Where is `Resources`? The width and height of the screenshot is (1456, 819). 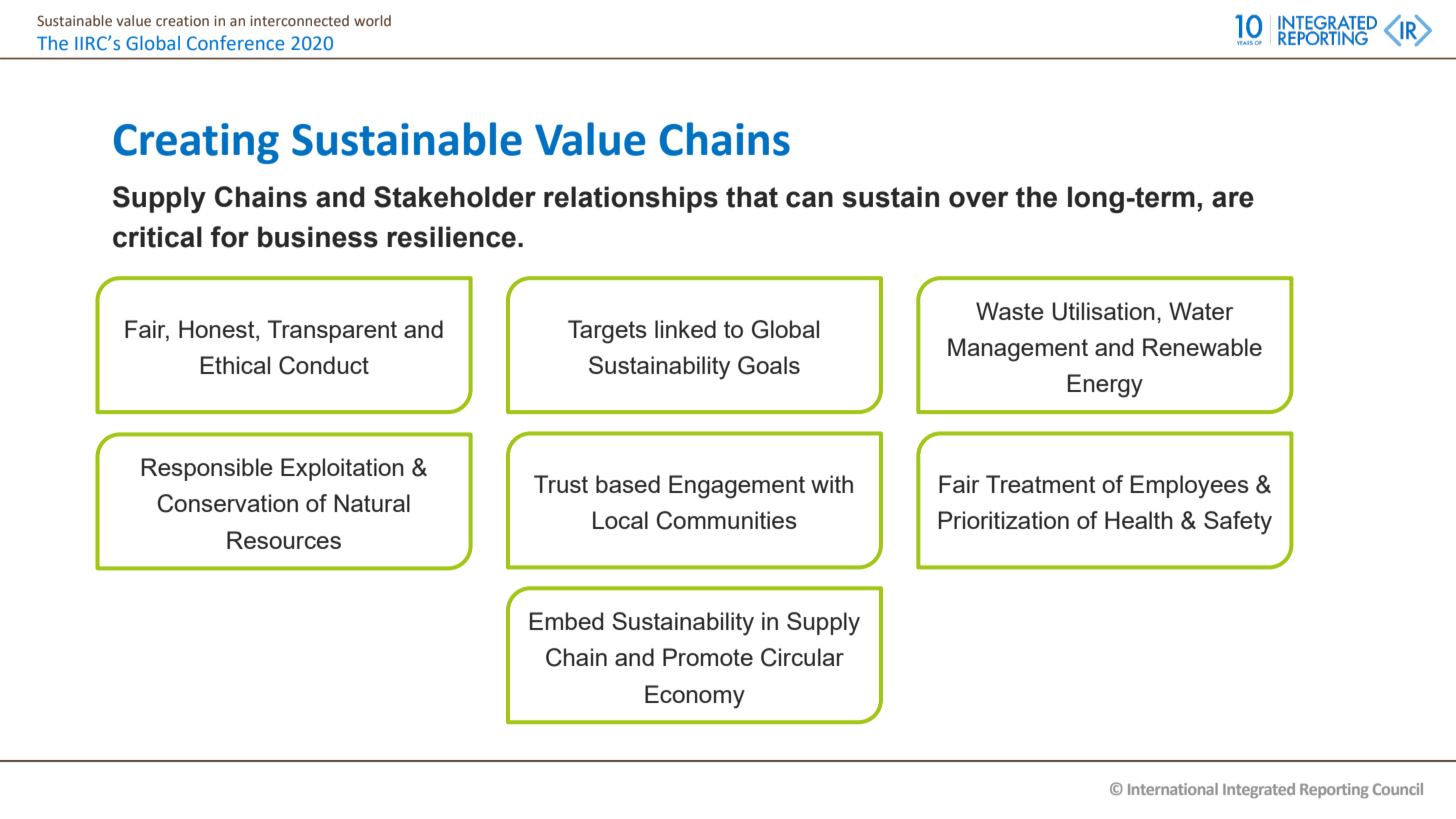
Resources is located at coordinates (284, 540).
